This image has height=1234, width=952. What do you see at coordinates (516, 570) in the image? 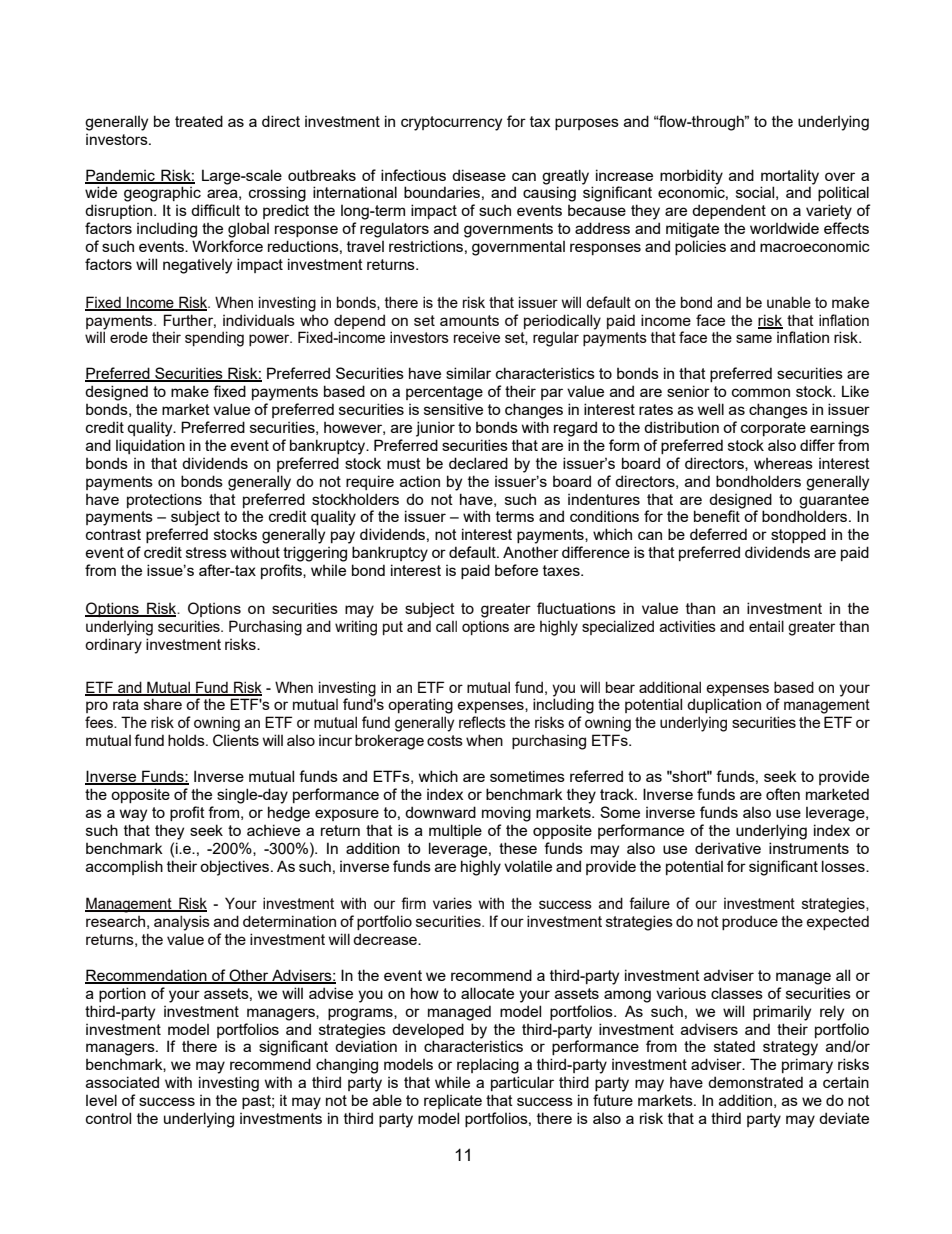
I see `before` at bounding box center [516, 570].
